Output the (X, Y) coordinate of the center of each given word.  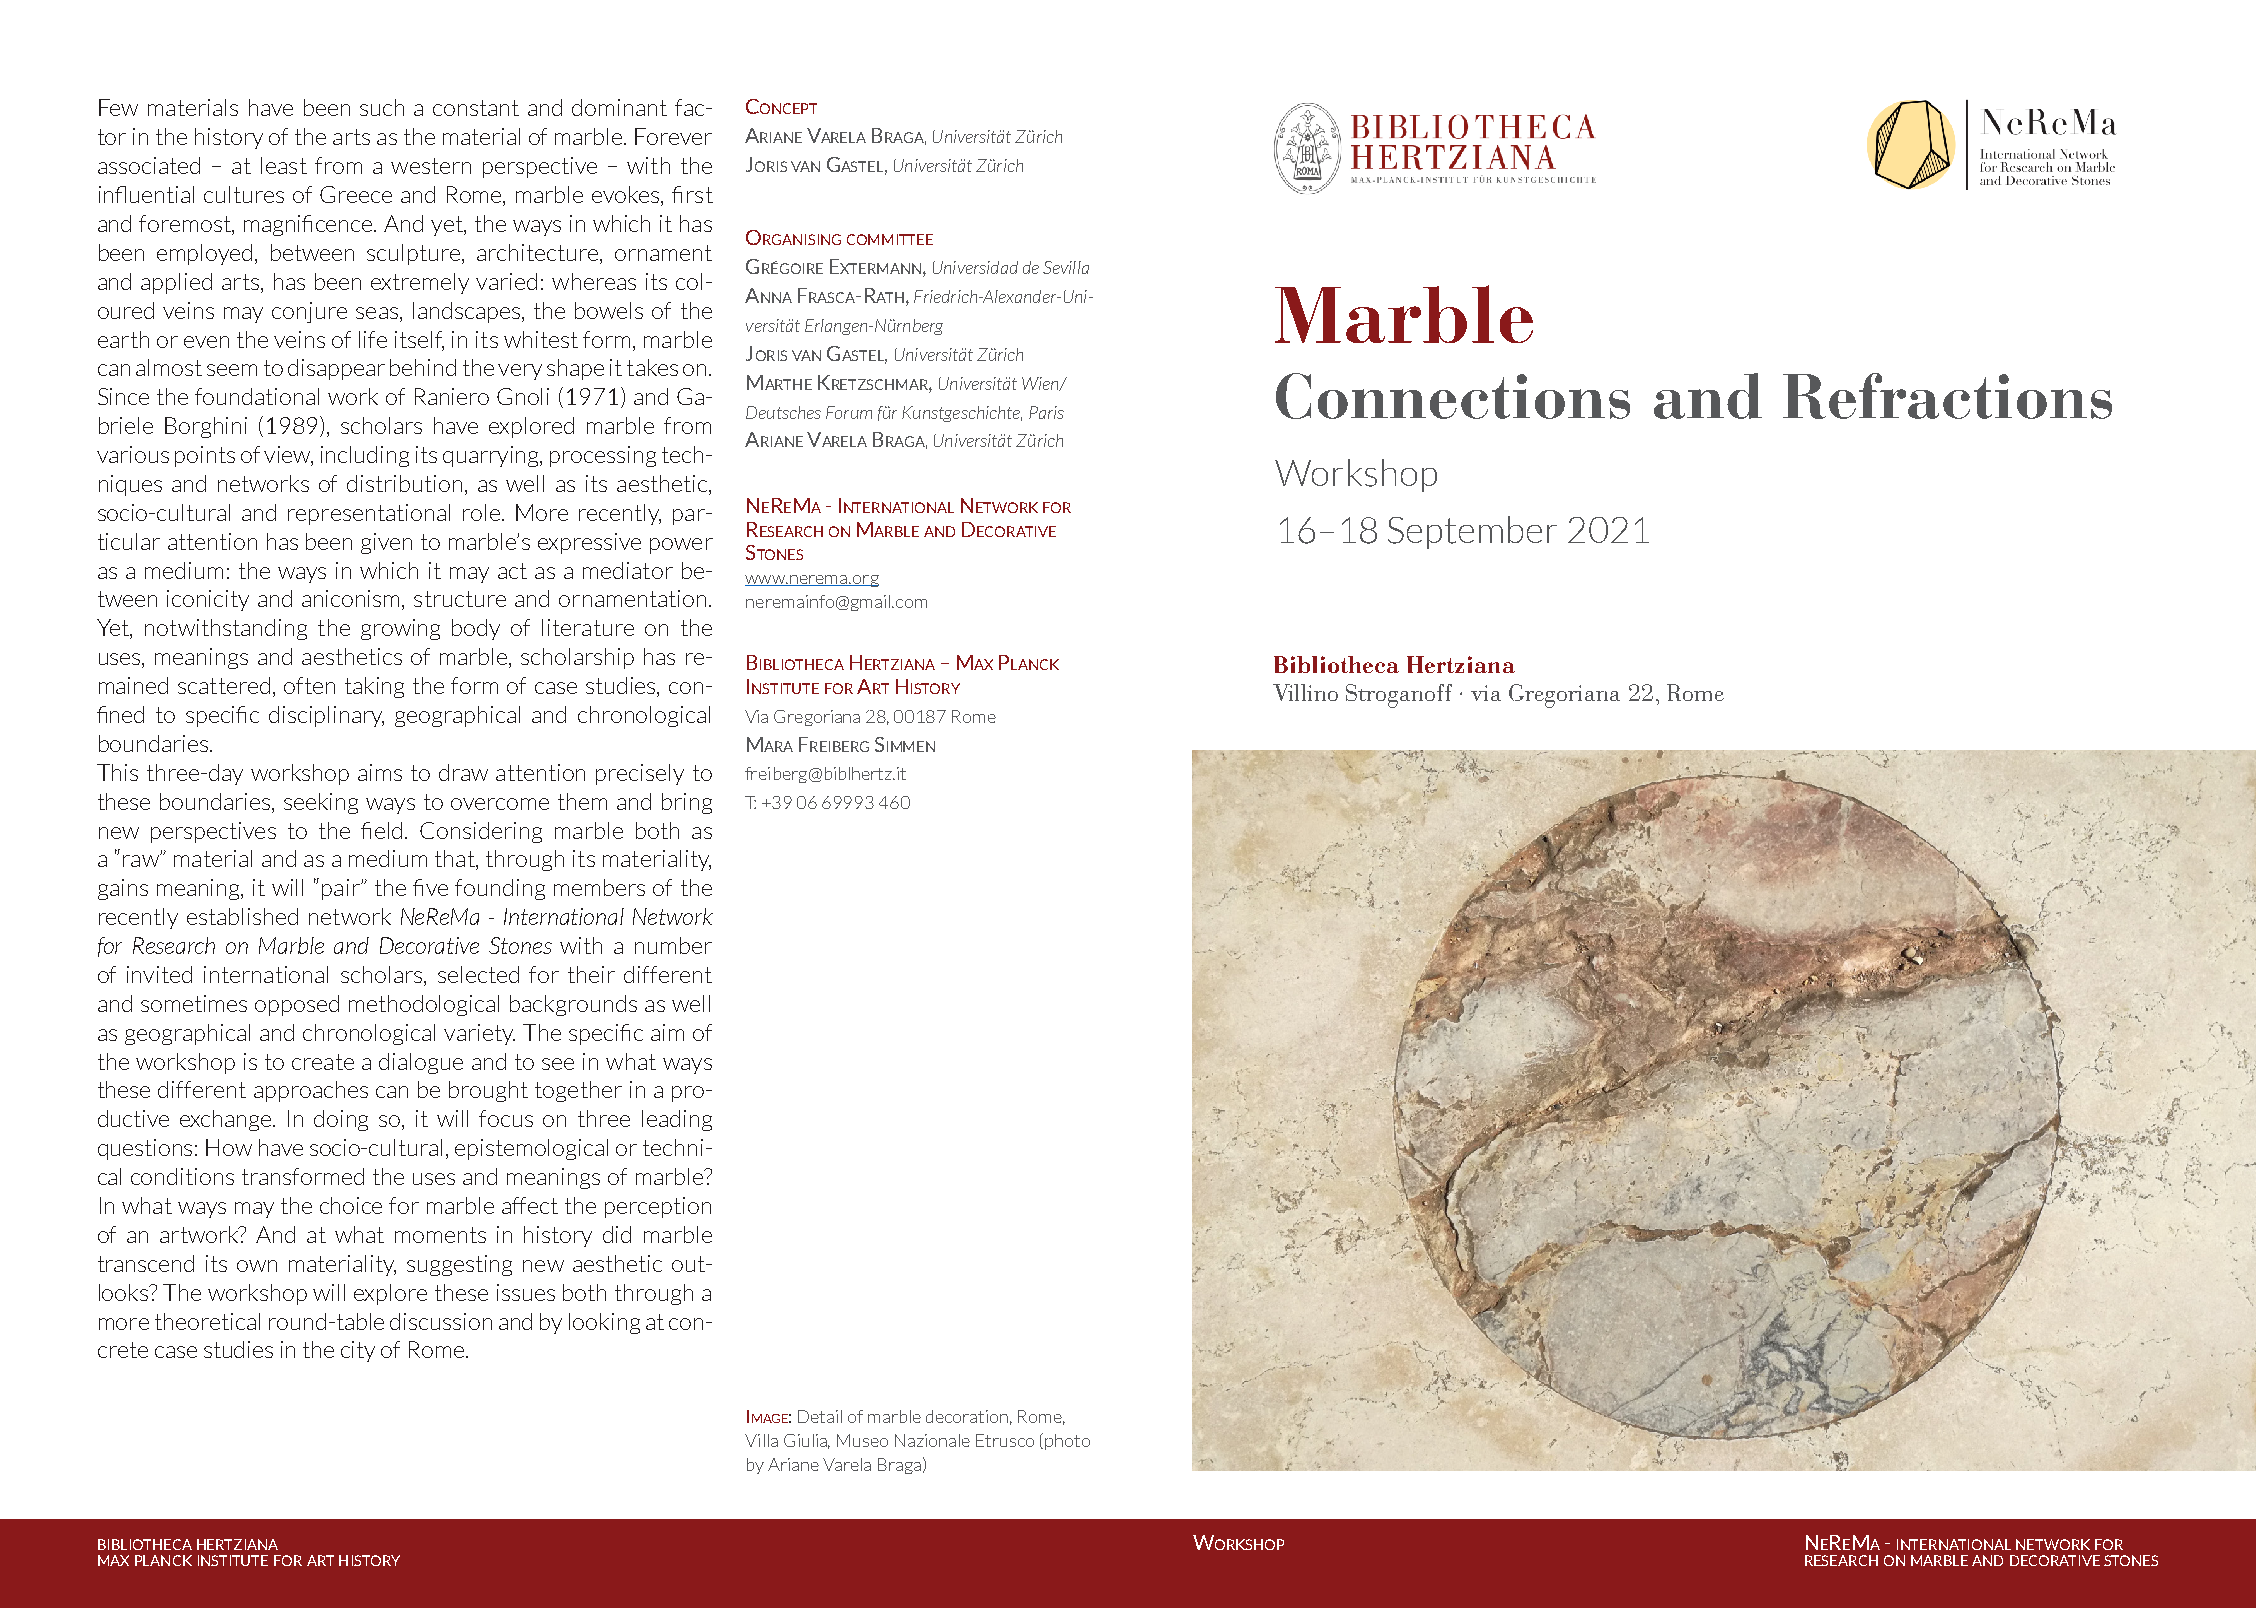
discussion (441, 1321)
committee (890, 239)
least (284, 165)
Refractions (1947, 396)
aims (380, 772)
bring (687, 803)
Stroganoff (1399, 696)
